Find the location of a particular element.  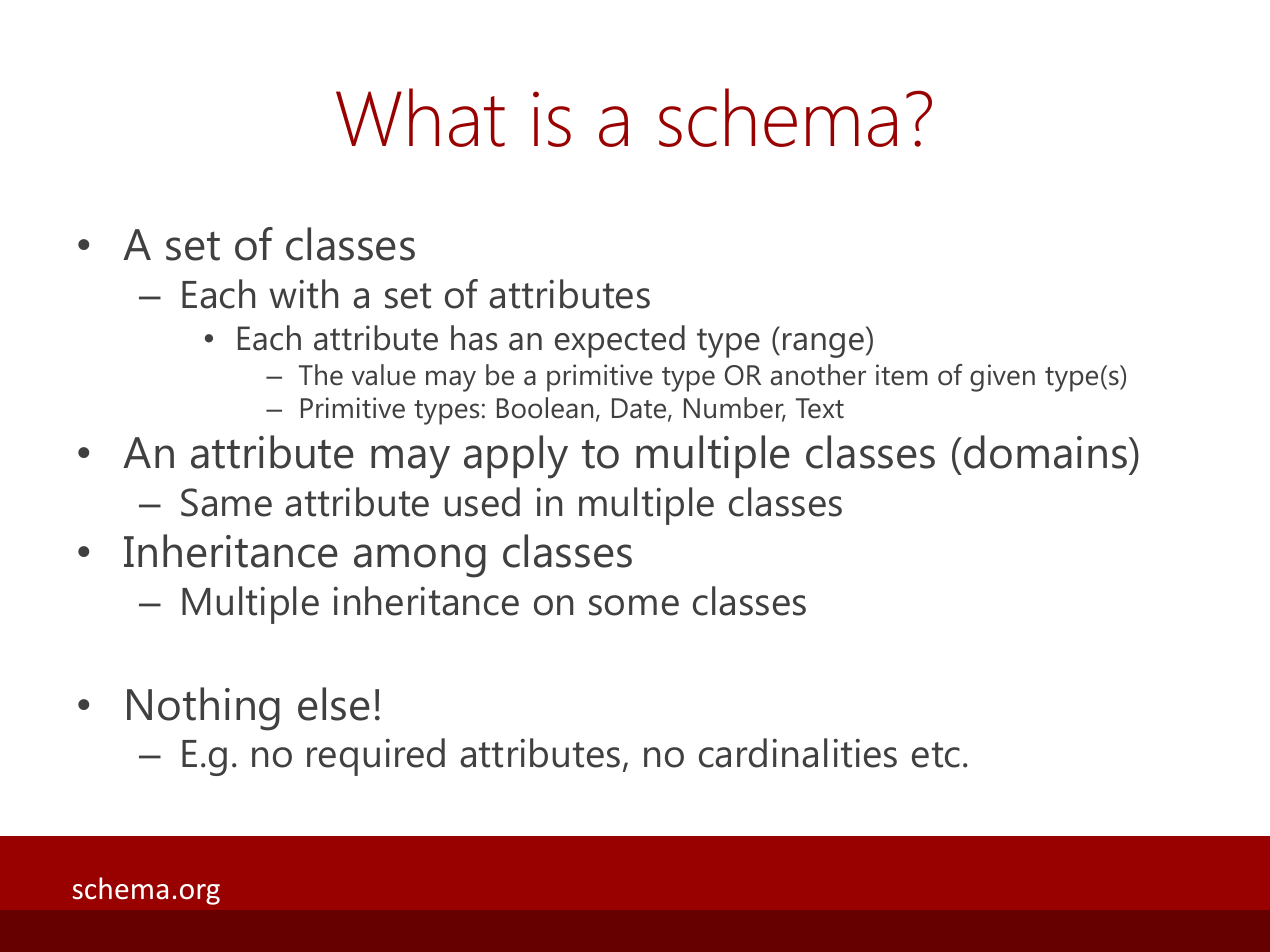

Boolean is located at coordinates (545, 408).
